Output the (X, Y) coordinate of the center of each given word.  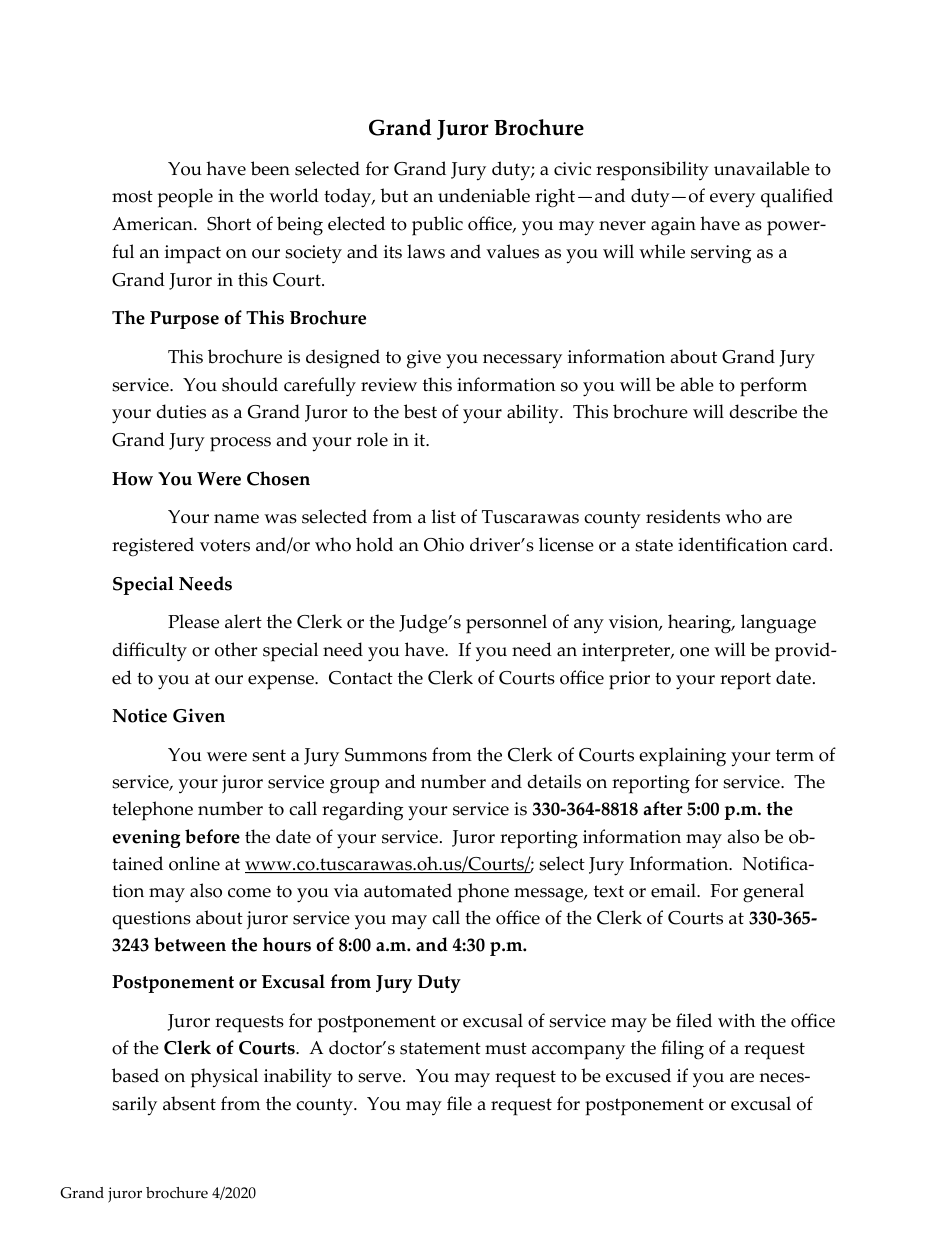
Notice (140, 715)
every (732, 200)
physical (224, 1078)
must (506, 1048)
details (554, 781)
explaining (682, 757)
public (437, 226)
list (444, 516)
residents (683, 516)
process (240, 444)
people (185, 198)
